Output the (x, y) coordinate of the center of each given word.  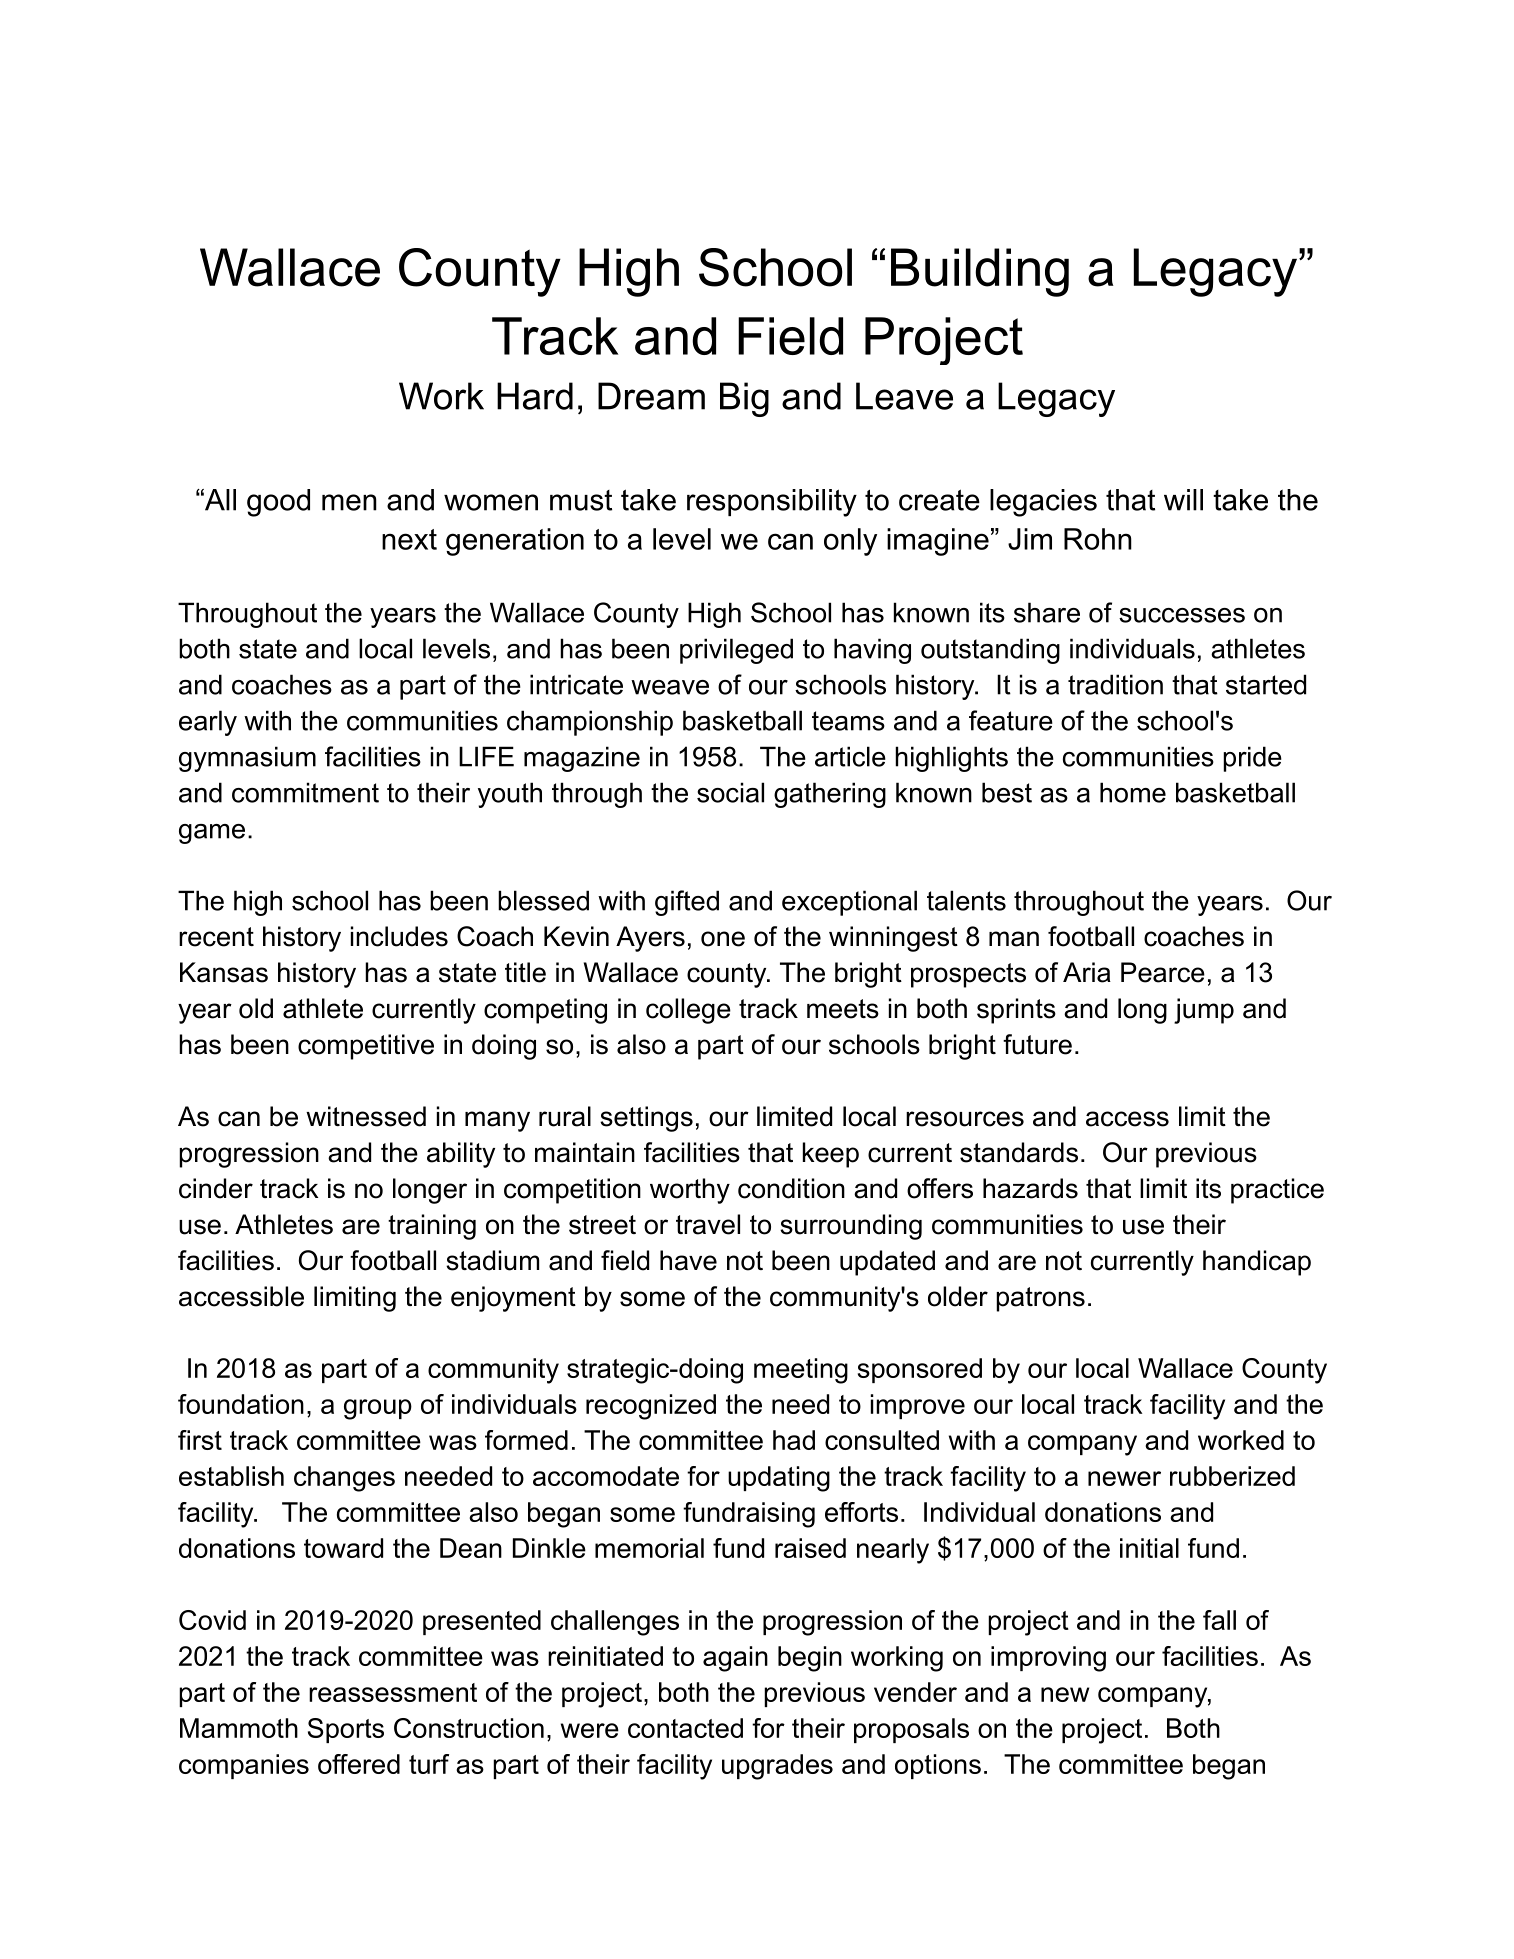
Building (980, 272)
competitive (366, 1047)
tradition (1115, 684)
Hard (535, 396)
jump (1204, 1011)
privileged (736, 651)
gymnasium (247, 759)
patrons (1040, 1299)
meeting (801, 1371)
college (688, 1011)
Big (744, 399)
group (378, 1409)
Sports (346, 1730)
